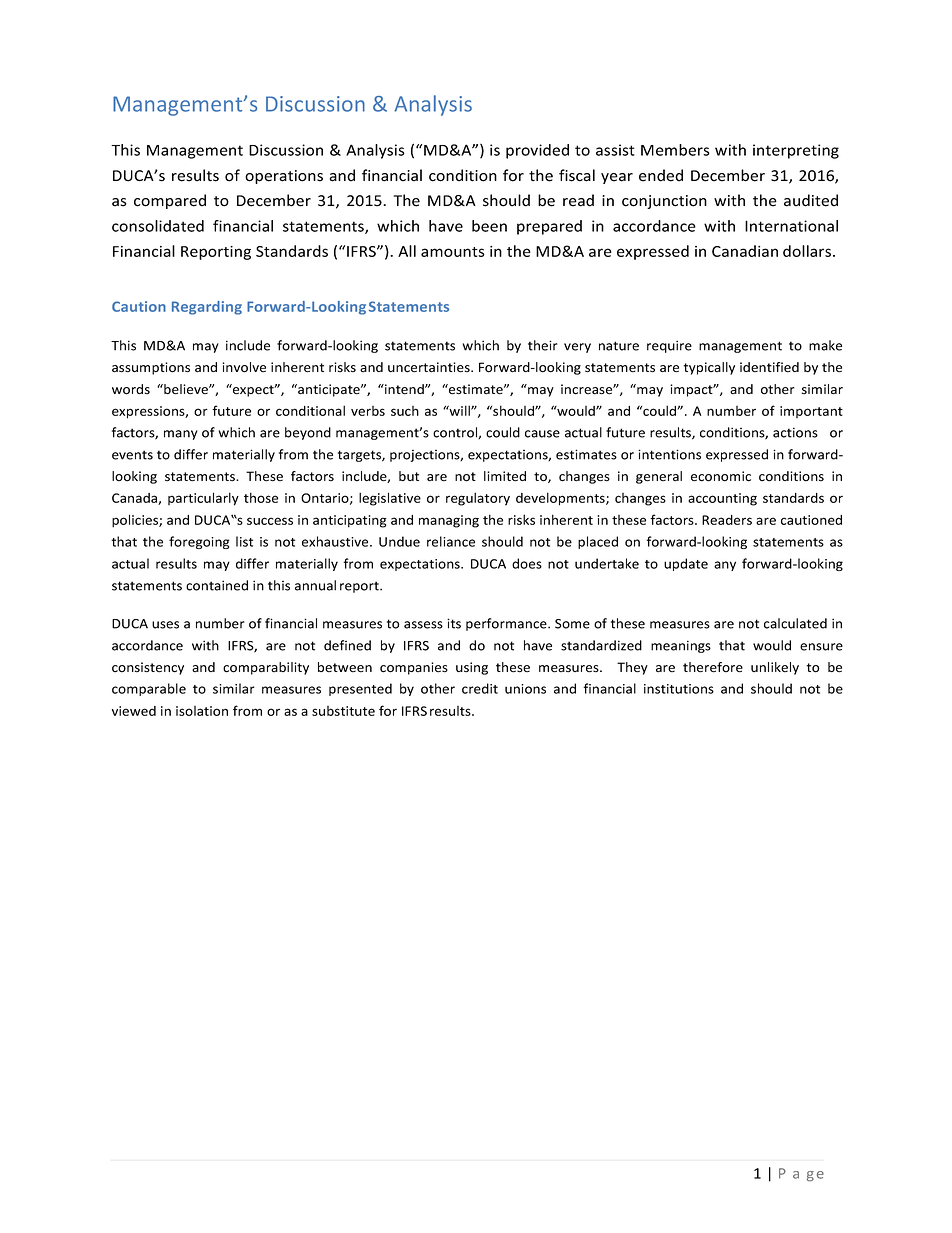 The height and width of the page is (1233, 952). What do you see at coordinates (795, 432) in the page?
I see `actions` at bounding box center [795, 432].
